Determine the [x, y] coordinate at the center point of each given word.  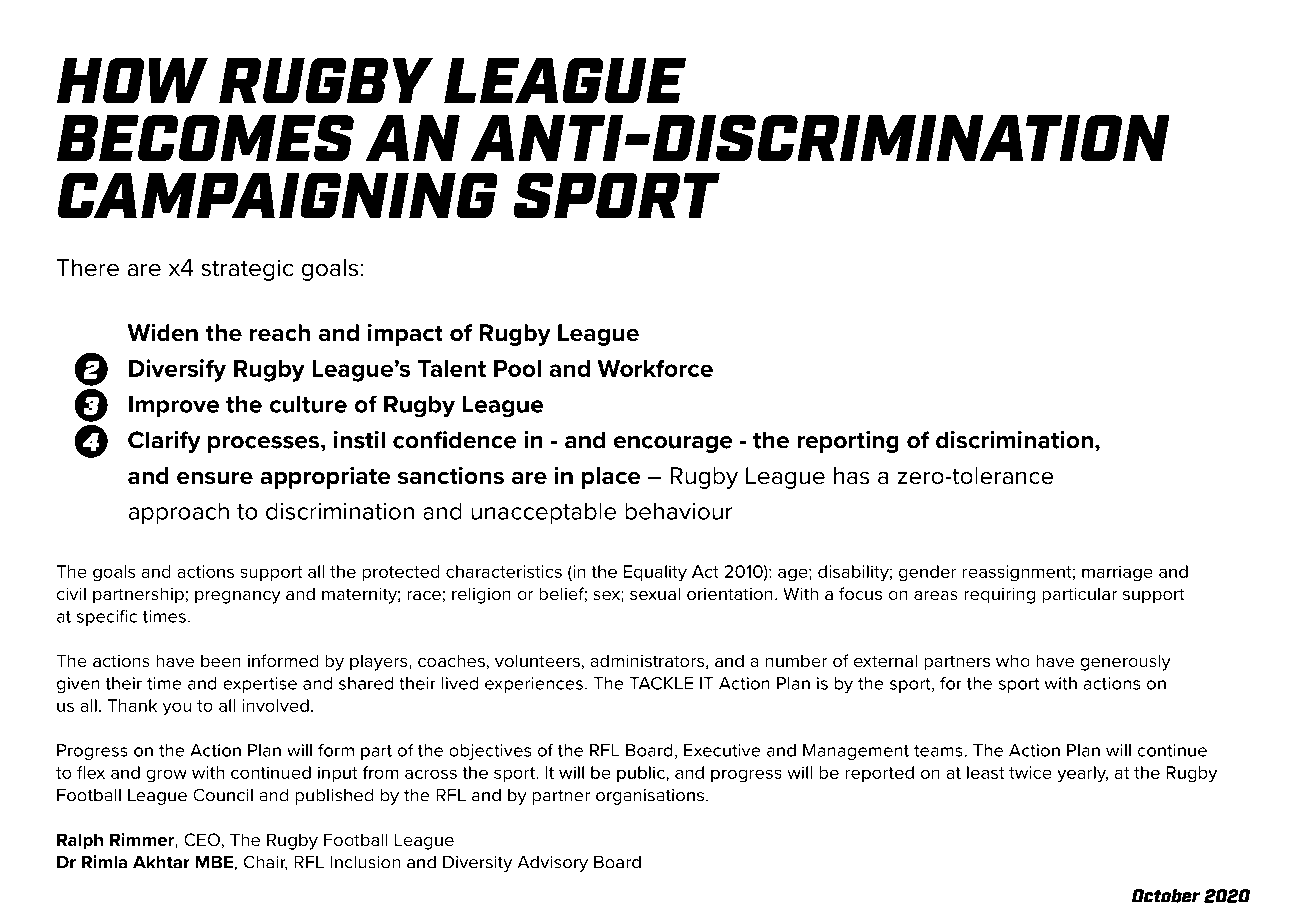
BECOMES [205, 138]
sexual [655, 593]
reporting [848, 441]
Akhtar [161, 862]
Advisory [552, 864]
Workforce [655, 368]
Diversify [177, 370]
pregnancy [238, 597]
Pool [517, 368]
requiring [999, 595]
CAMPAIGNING [277, 195]
